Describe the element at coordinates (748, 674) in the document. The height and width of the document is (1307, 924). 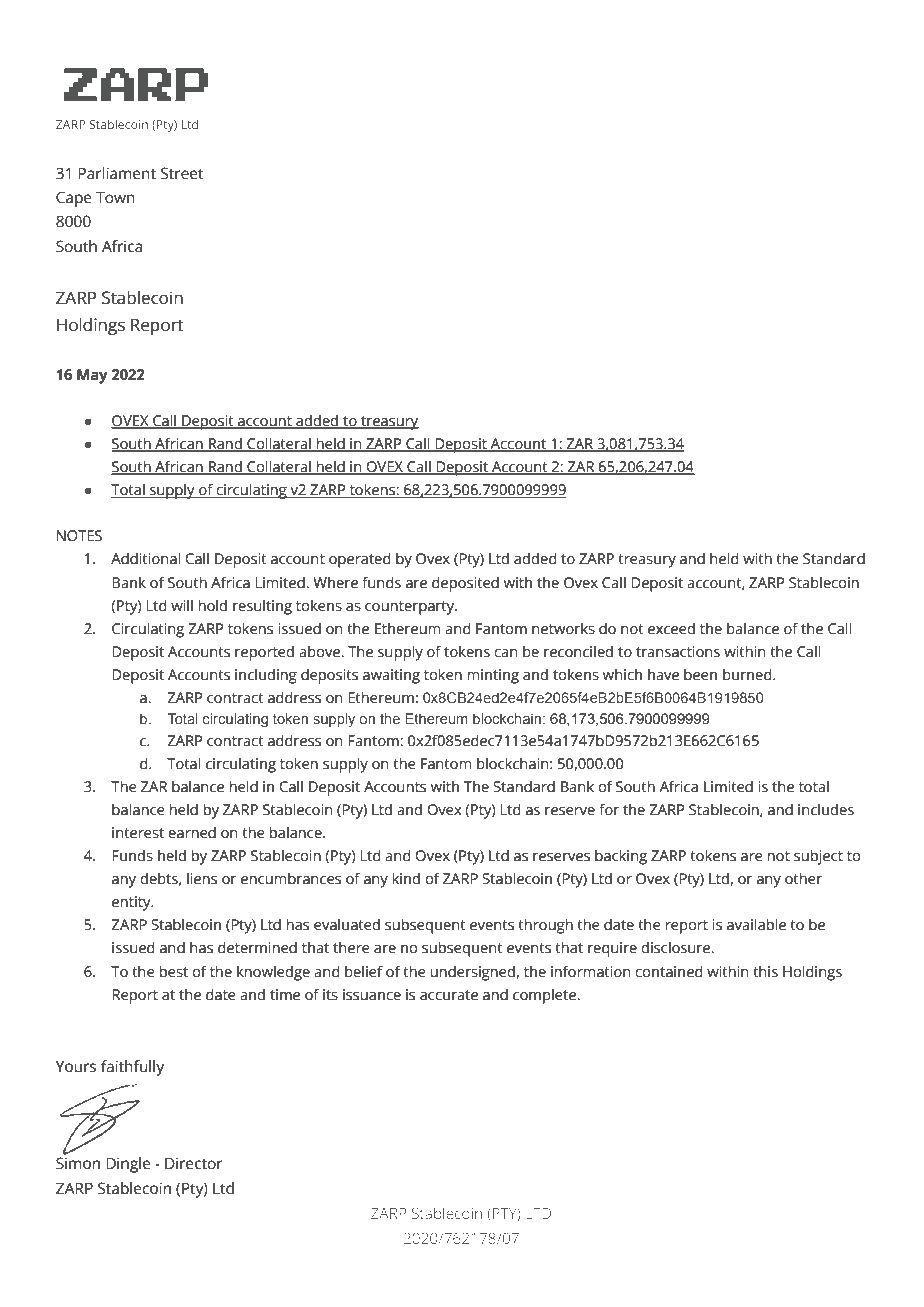
I see `burned` at that location.
